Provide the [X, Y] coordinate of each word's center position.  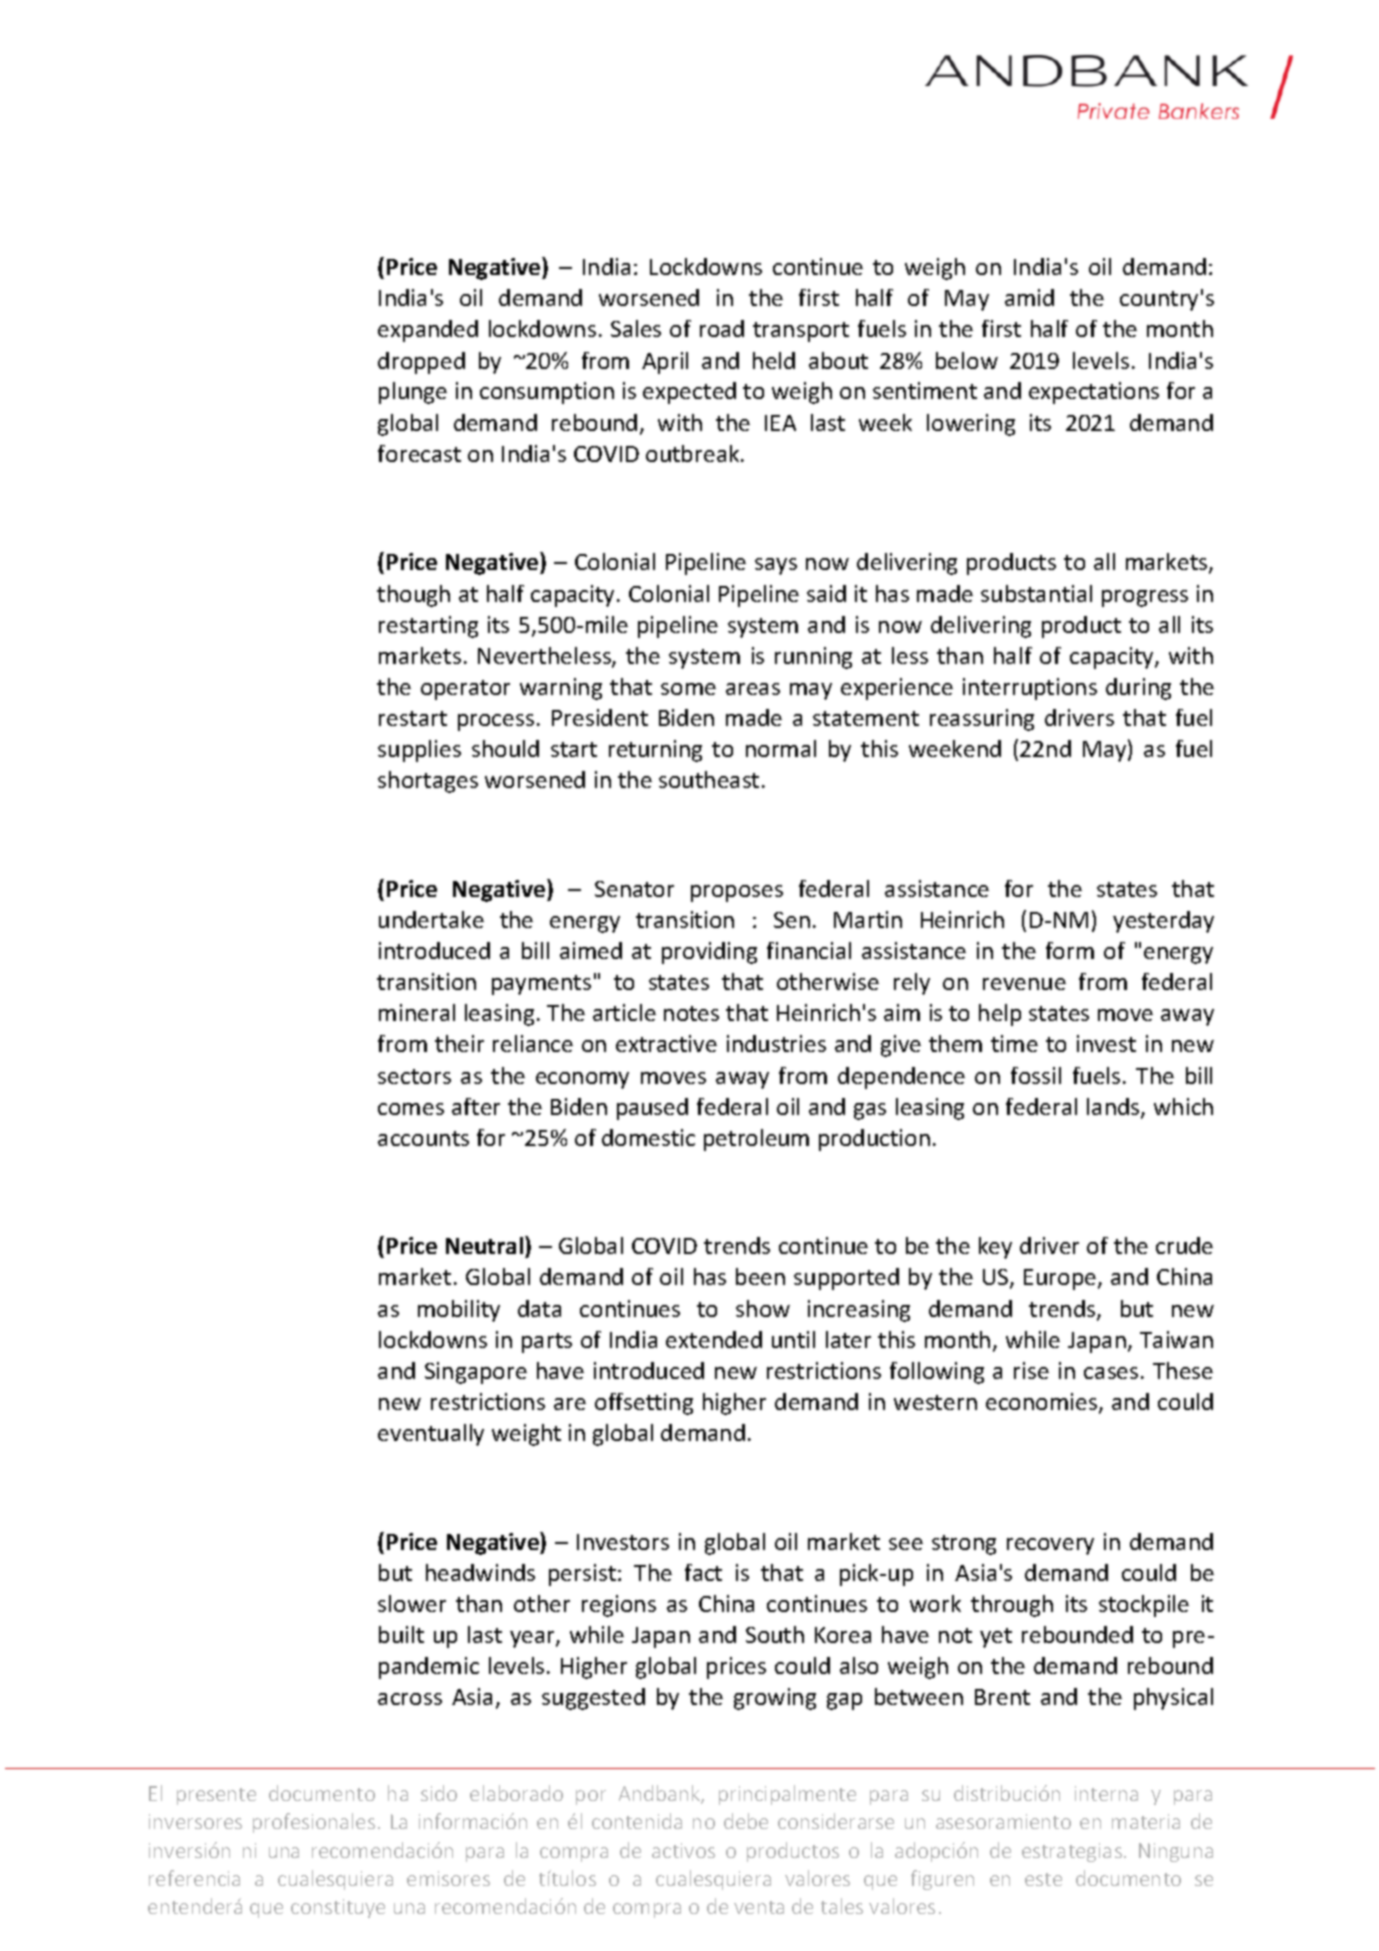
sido [439, 1793]
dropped [421, 363]
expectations [1094, 393]
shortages [428, 782]
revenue [1024, 984]
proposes [737, 893]
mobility [459, 1311]
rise [1031, 1370]
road [722, 328]
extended [714, 1339]
